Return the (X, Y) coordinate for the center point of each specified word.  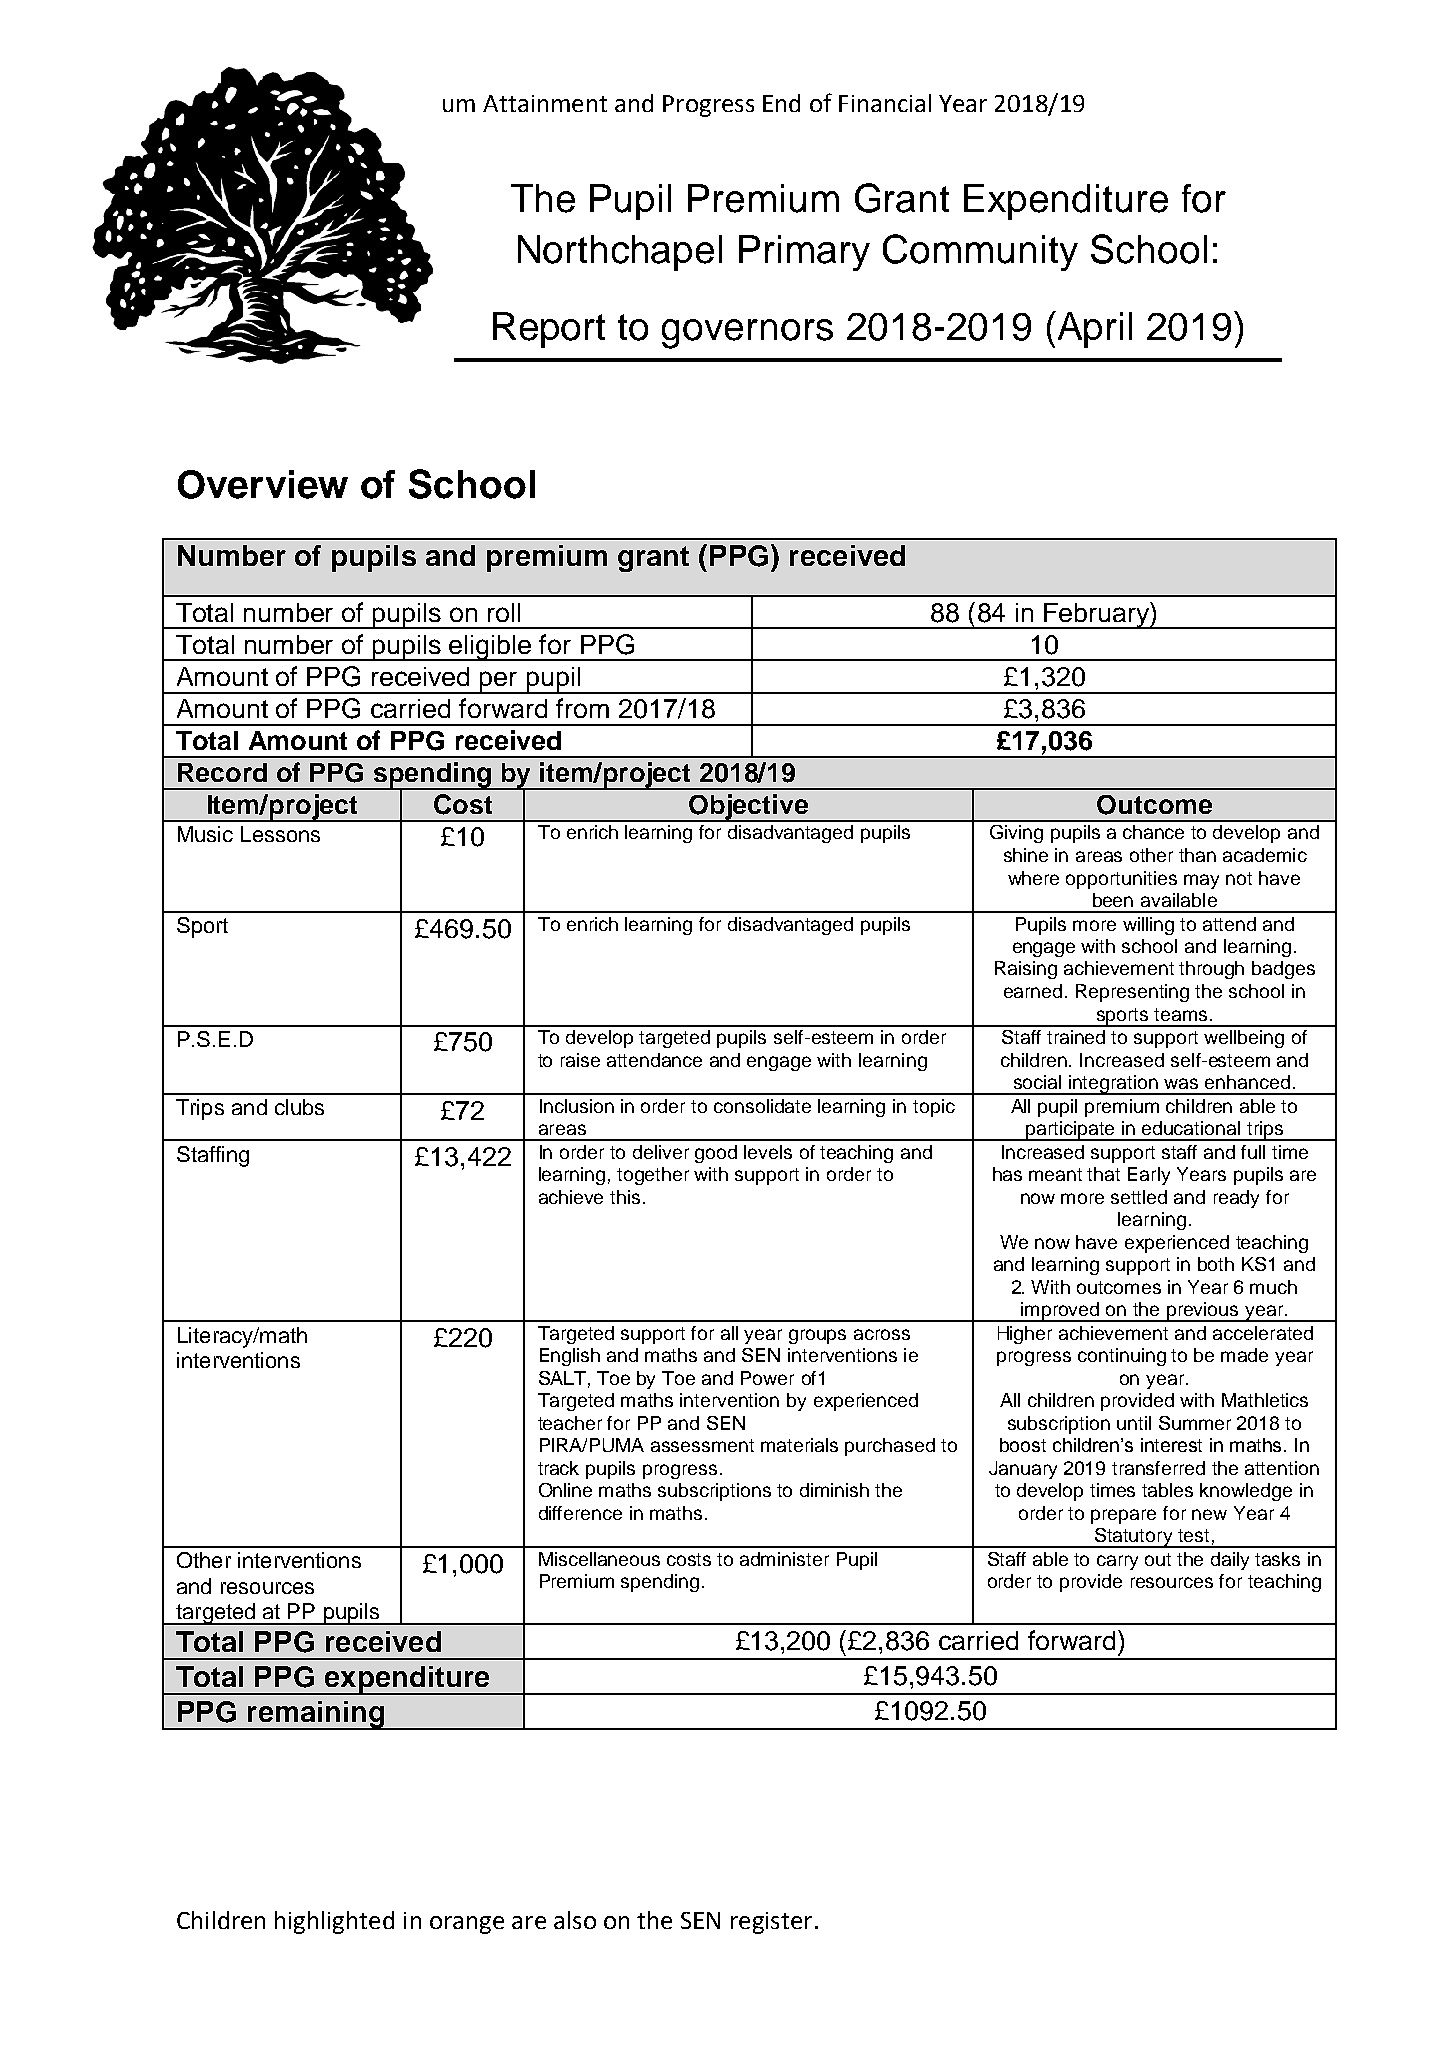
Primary (804, 253)
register (771, 1923)
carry (1117, 1562)
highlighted (334, 1922)
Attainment (545, 103)
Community (980, 252)
